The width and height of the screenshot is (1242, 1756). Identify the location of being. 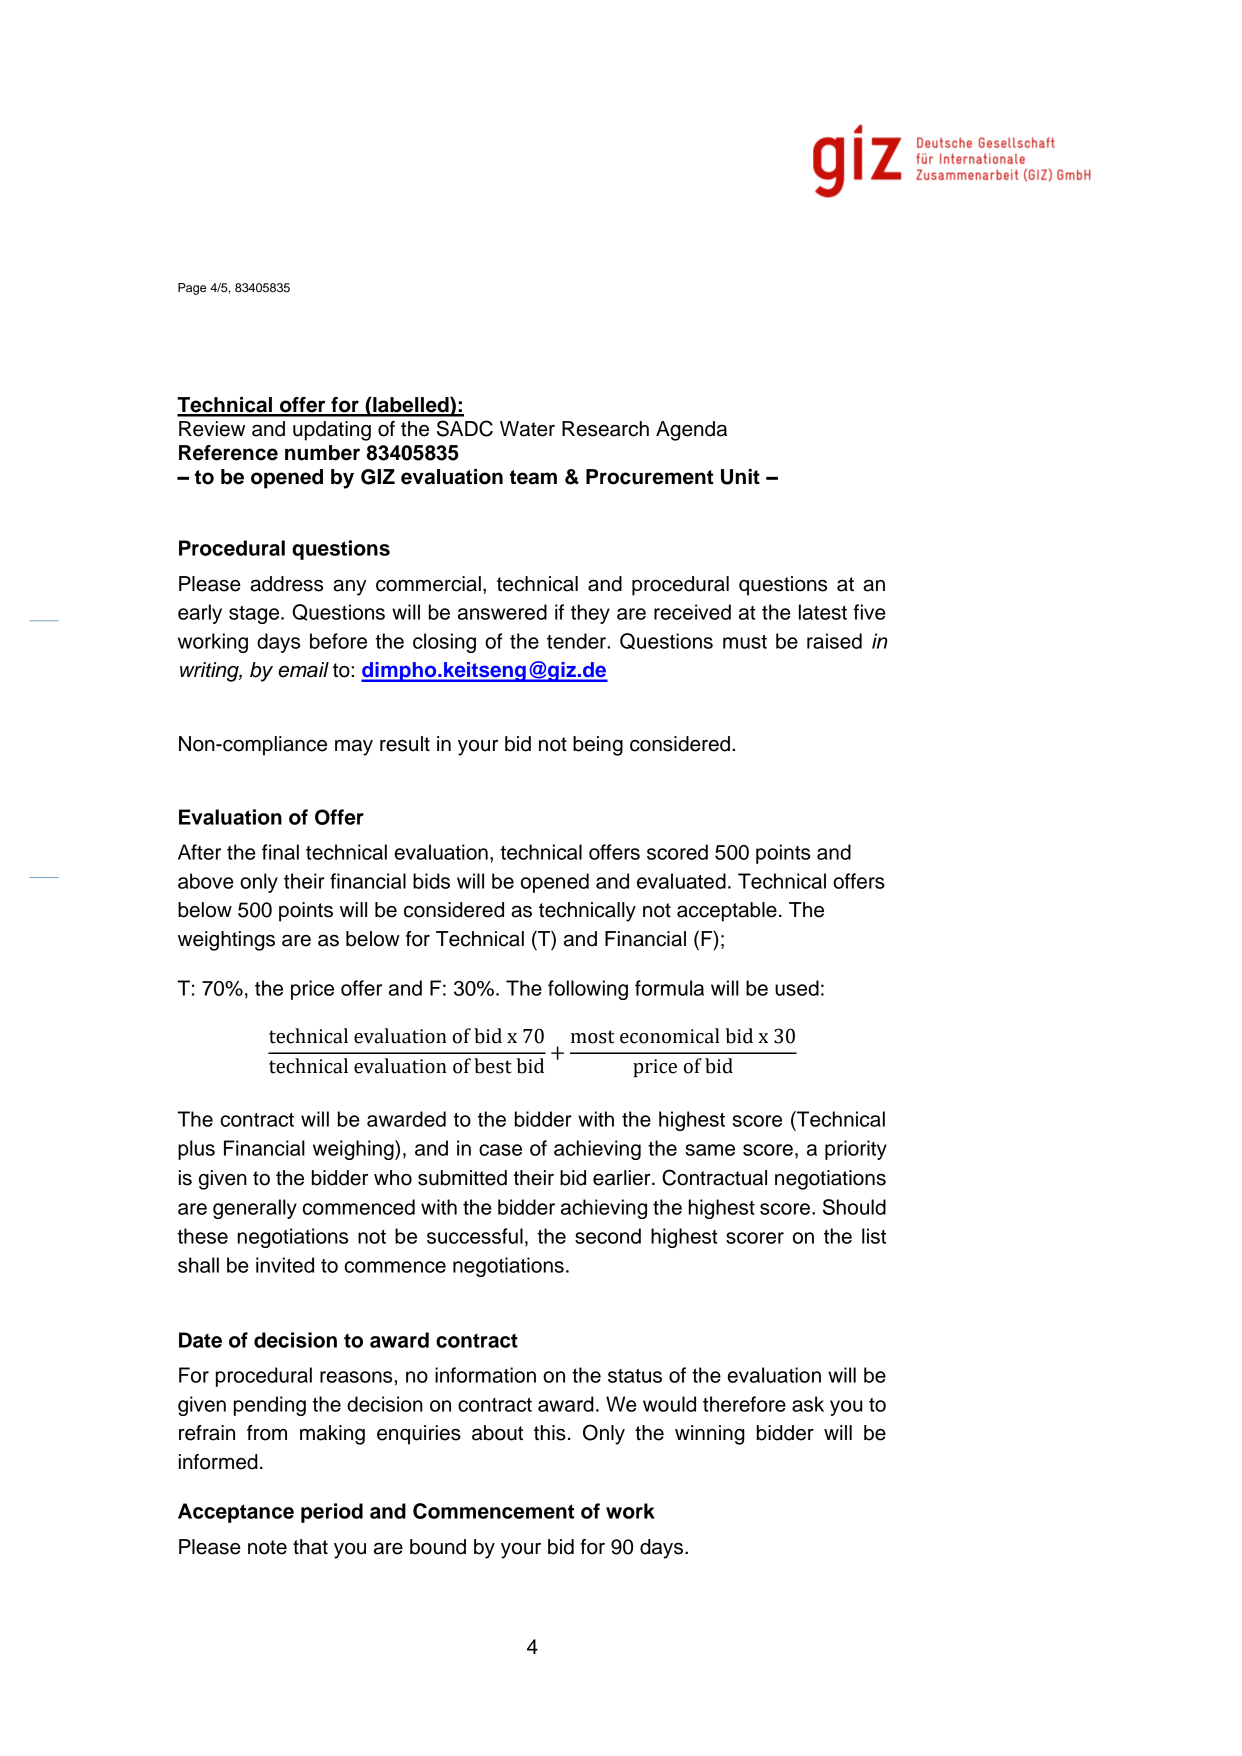
(598, 746).
